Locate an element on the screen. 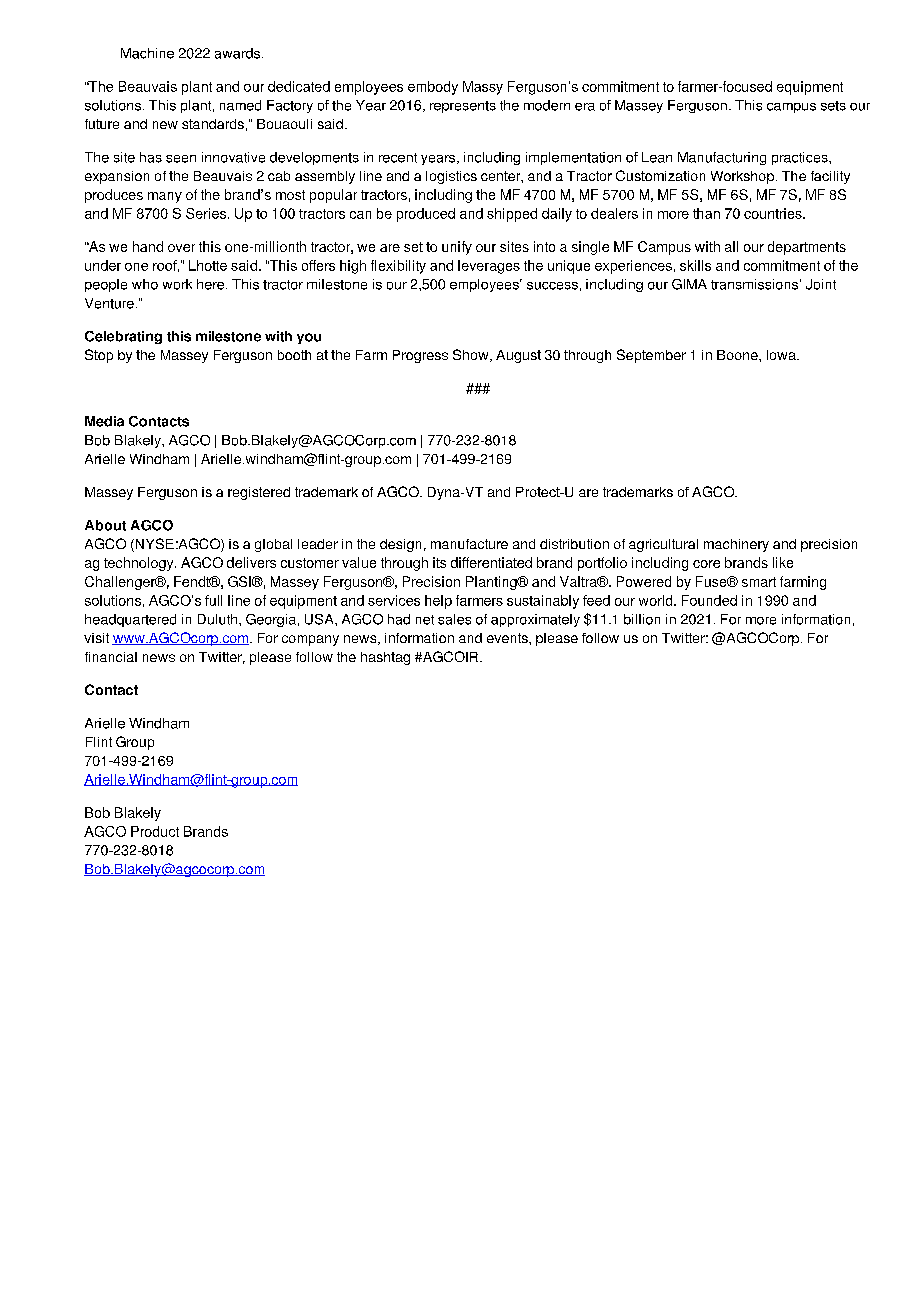  sets is located at coordinates (833, 106).
